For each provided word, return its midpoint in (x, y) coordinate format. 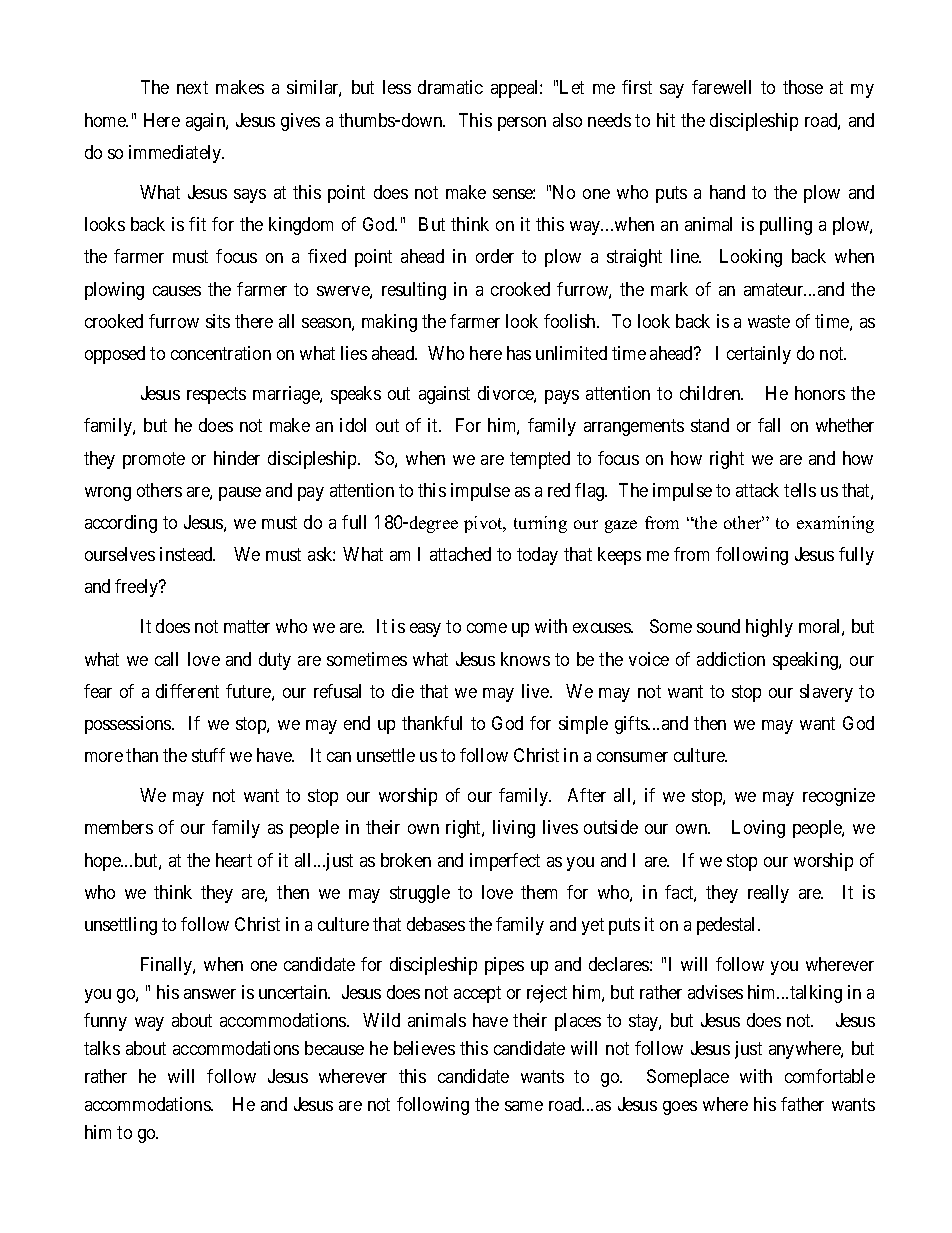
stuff (208, 755)
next (192, 88)
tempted (540, 460)
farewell (721, 87)
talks (102, 1048)
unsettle (386, 755)
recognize (839, 797)
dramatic (450, 87)
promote (154, 460)
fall (769, 425)
